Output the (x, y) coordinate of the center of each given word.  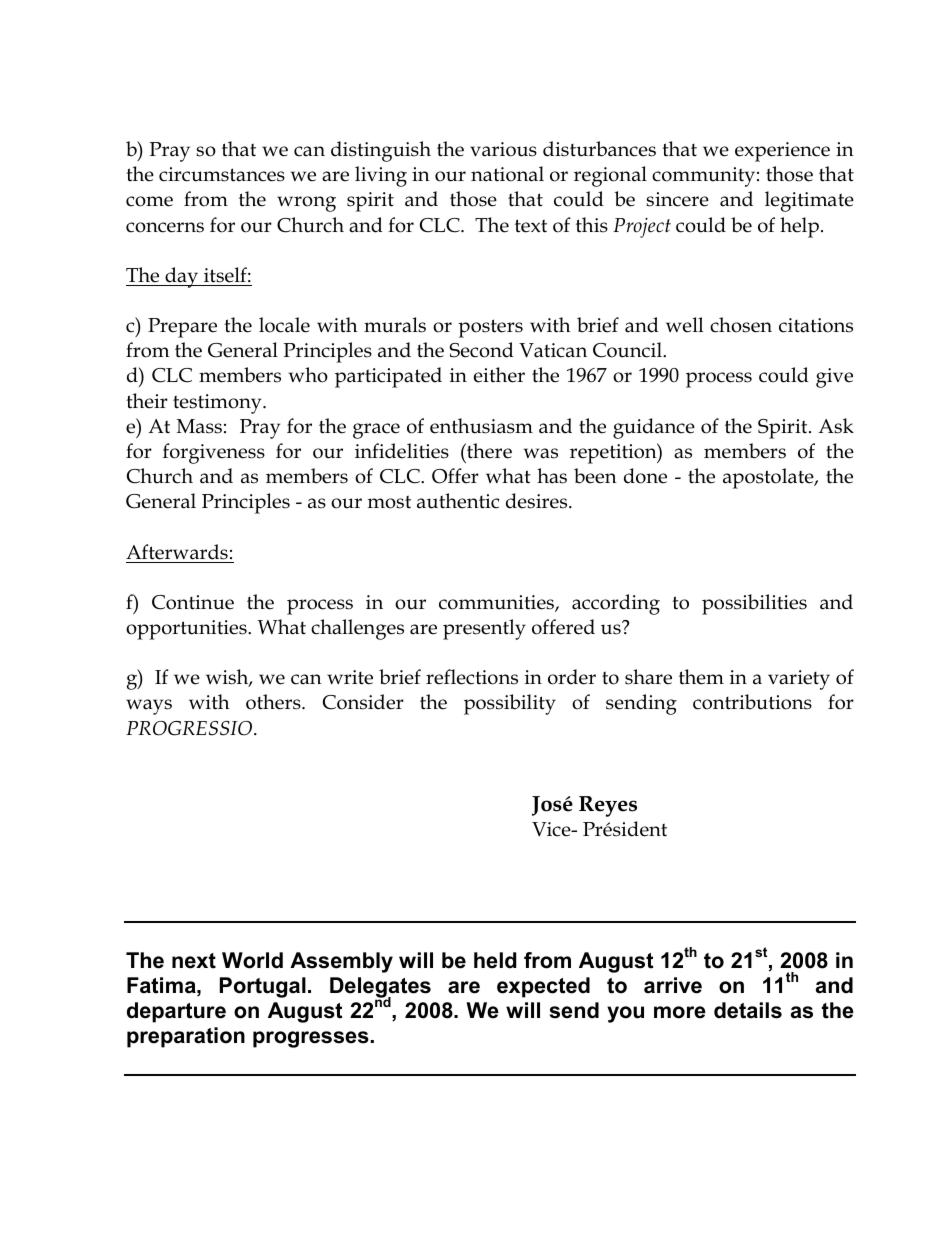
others (274, 702)
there (488, 451)
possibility (510, 704)
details (748, 1010)
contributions (752, 702)
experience (782, 152)
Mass (199, 426)
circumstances (222, 174)
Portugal (263, 987)
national (507, 174)
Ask (836, 426)
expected (543, 987)
